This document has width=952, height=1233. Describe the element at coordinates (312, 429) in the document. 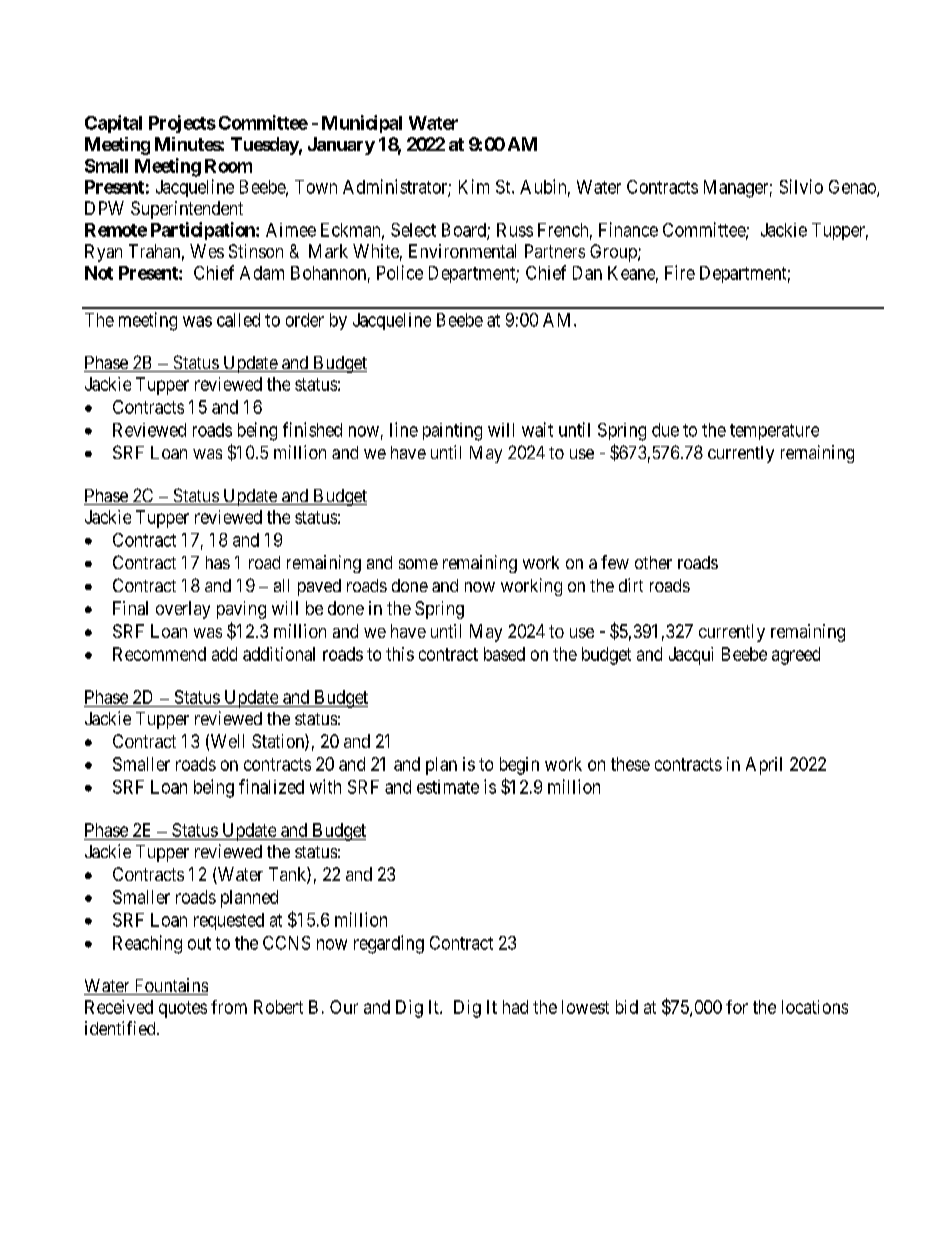

I see `finished` at that location.
